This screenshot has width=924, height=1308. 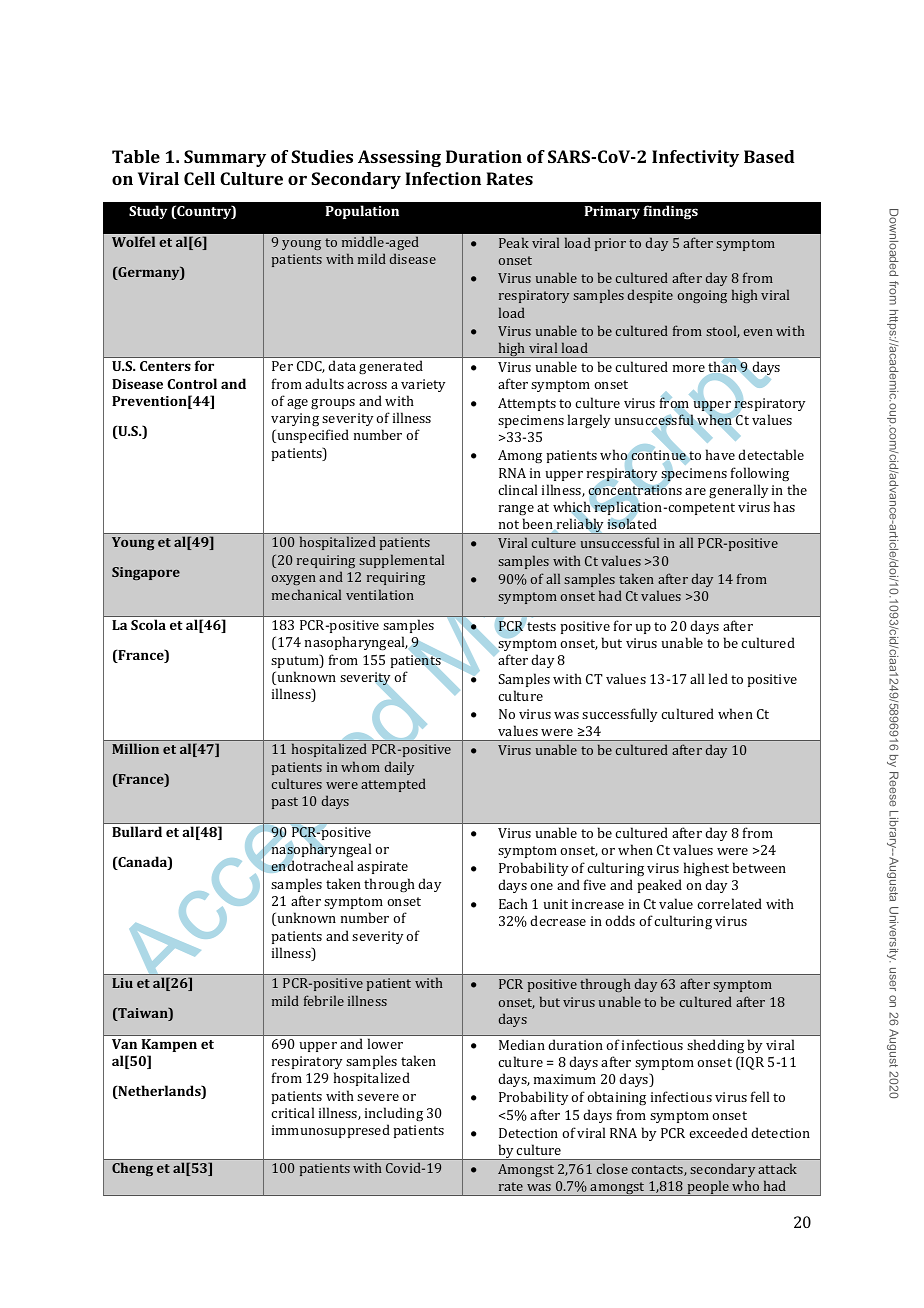 I want to click on Infection, so click(x=443, y=178).
